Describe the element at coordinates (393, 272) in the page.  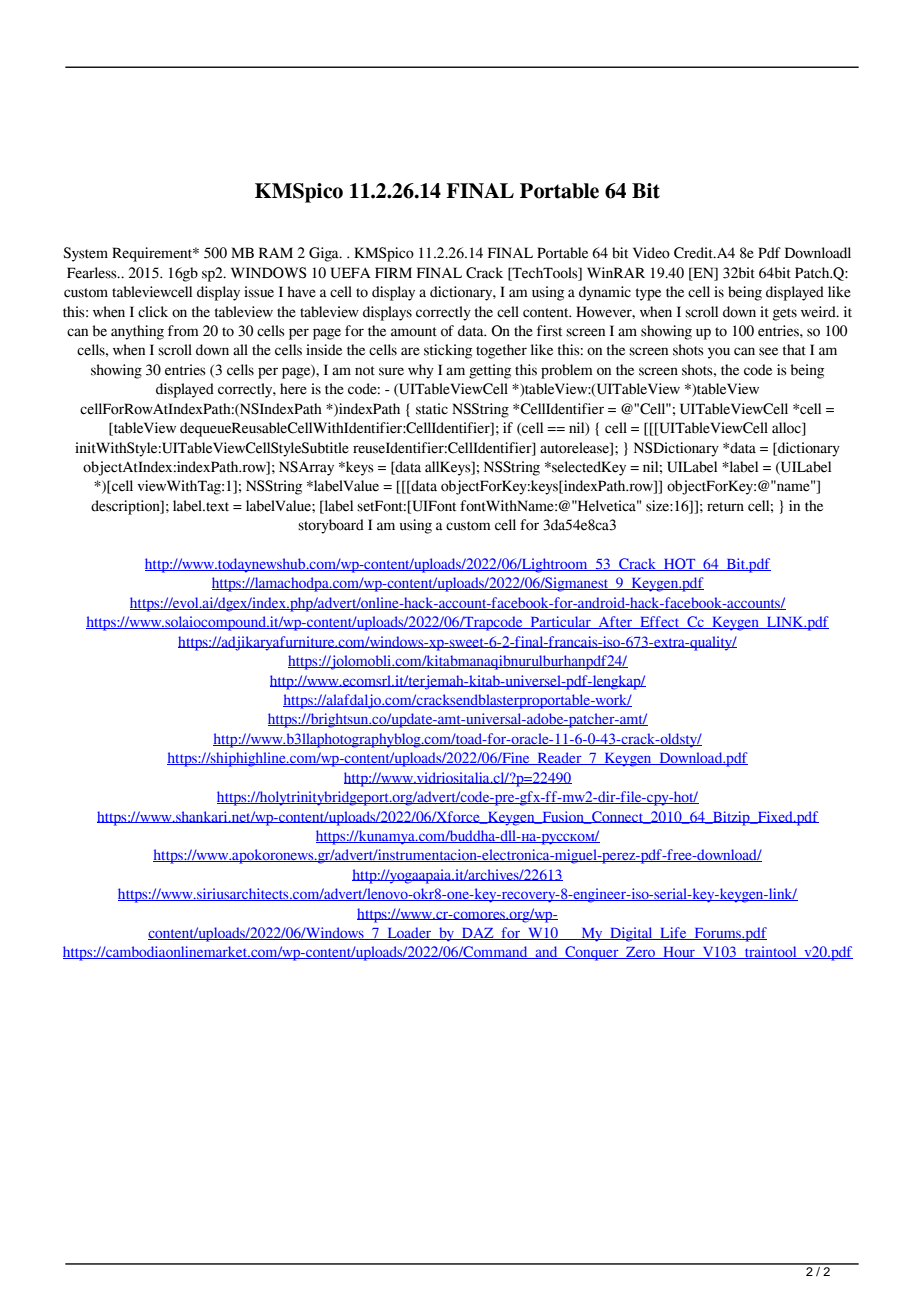
I see `FIRM` at that location.
